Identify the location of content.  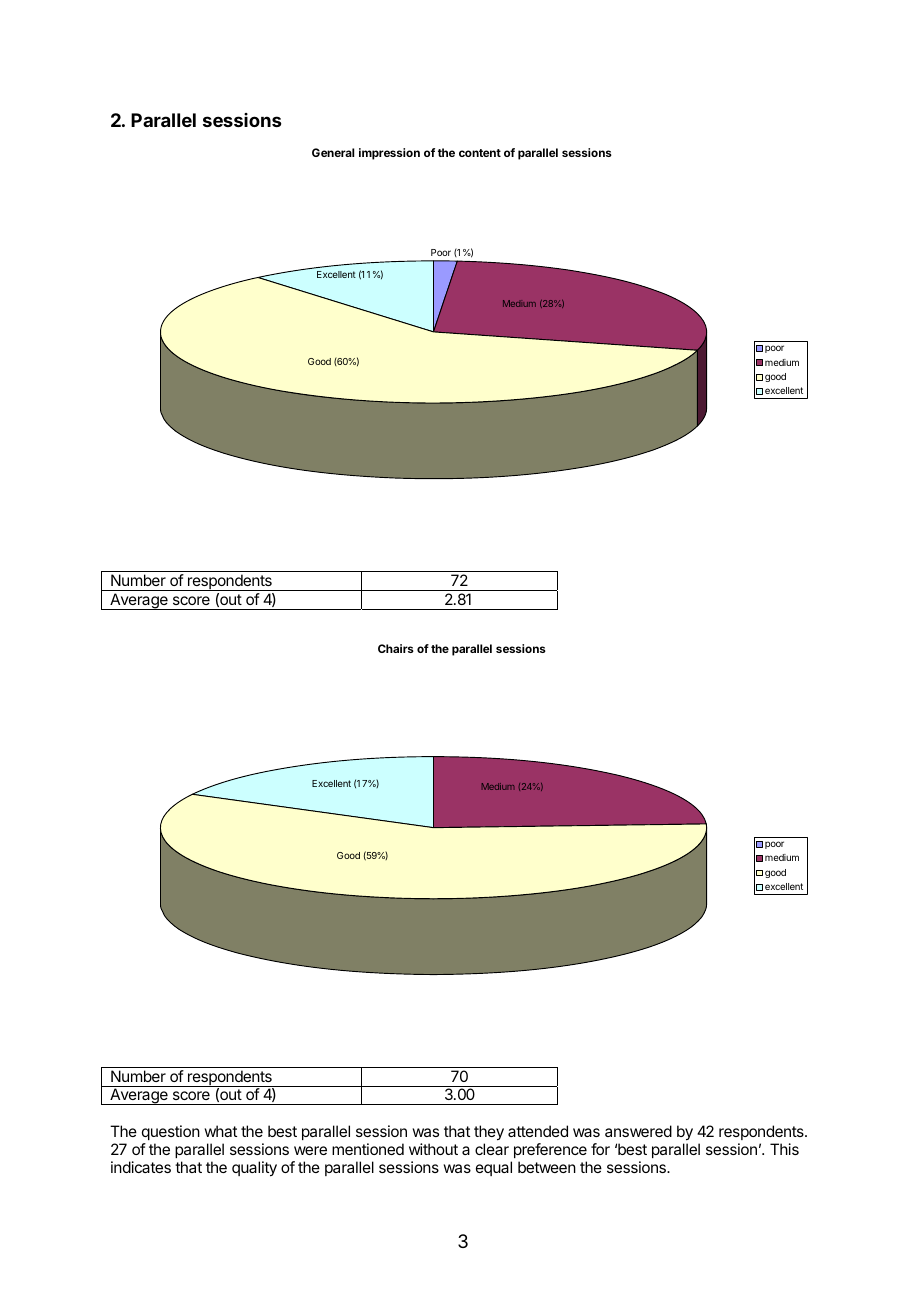
(480, 153).
